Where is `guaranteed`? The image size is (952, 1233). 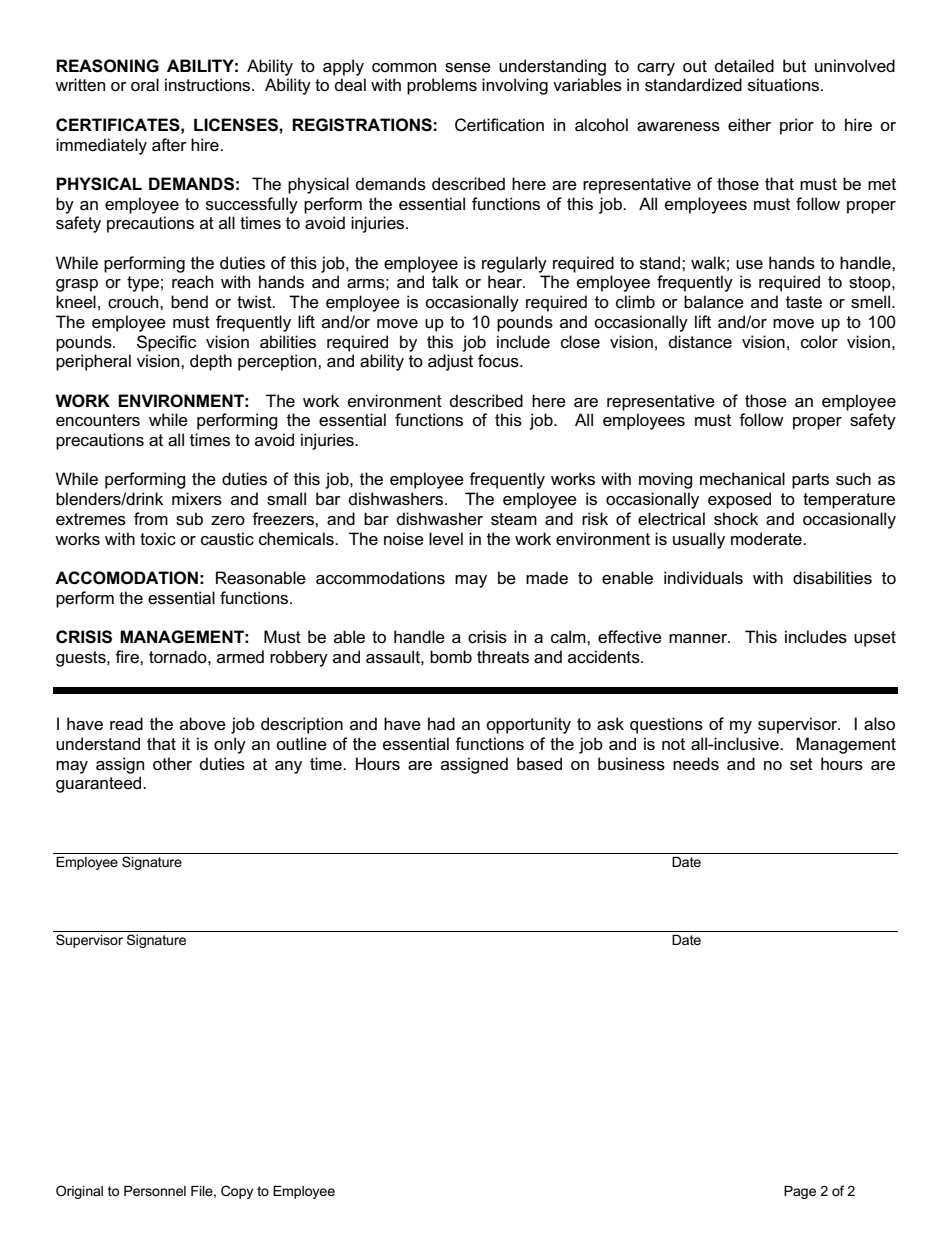 guaranteed is located at coordinates (100, 784).
